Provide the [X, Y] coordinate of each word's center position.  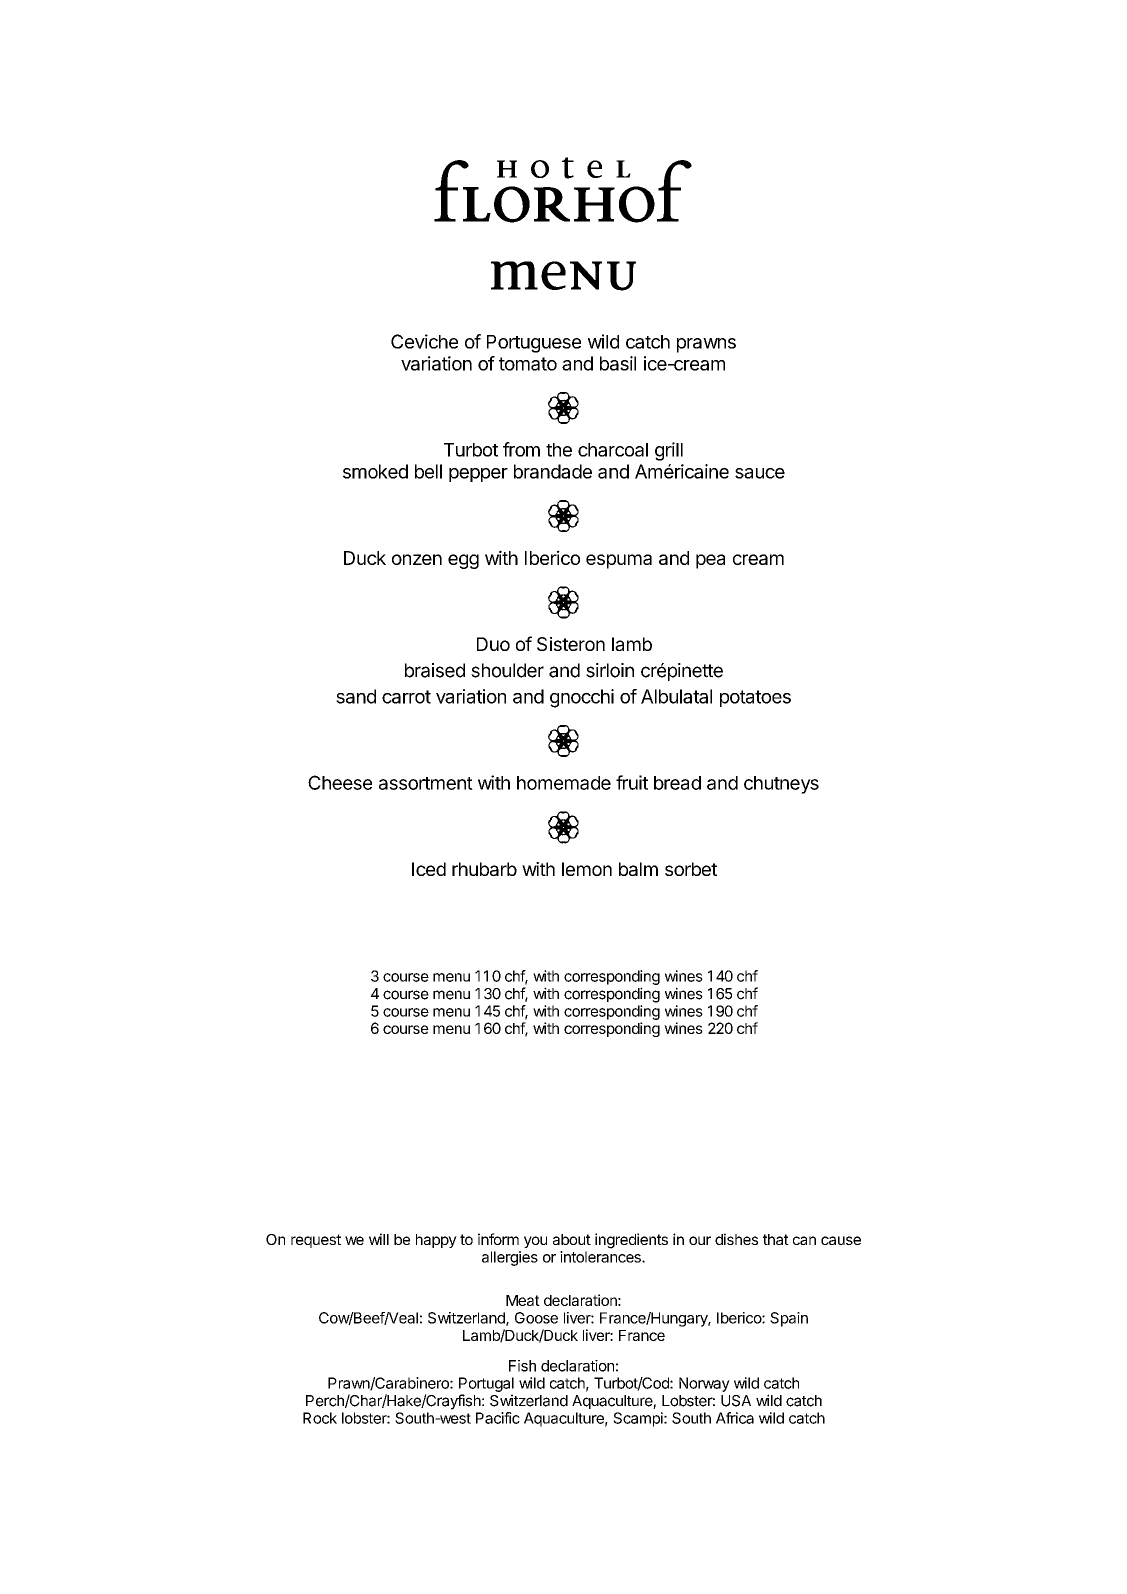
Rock [320, 1418]
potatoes [755, 698]
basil [618, 363]
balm [638, 869]
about [572, 1239]
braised [435, 670]
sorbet [691, 869]
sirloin [610, 670]
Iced [429, 869]
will [379, 1239]
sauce [760, 473]
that [776, 1239]
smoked [375, 471]
